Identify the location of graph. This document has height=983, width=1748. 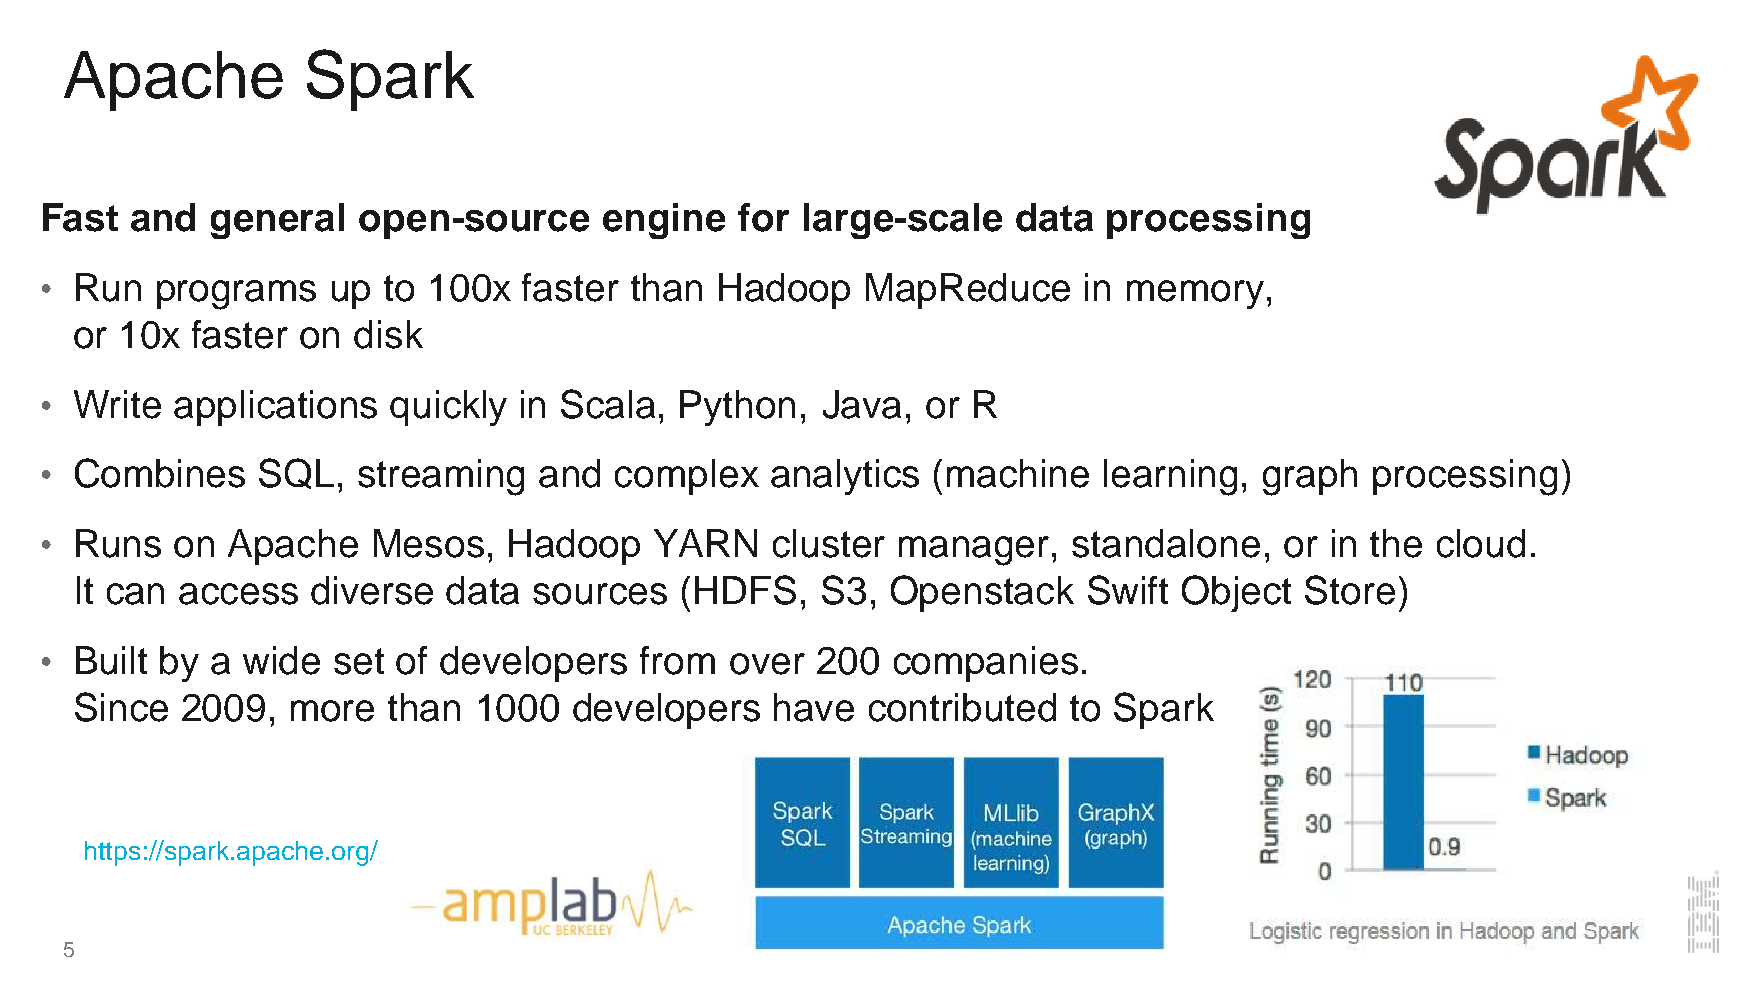
(1310, 477).
